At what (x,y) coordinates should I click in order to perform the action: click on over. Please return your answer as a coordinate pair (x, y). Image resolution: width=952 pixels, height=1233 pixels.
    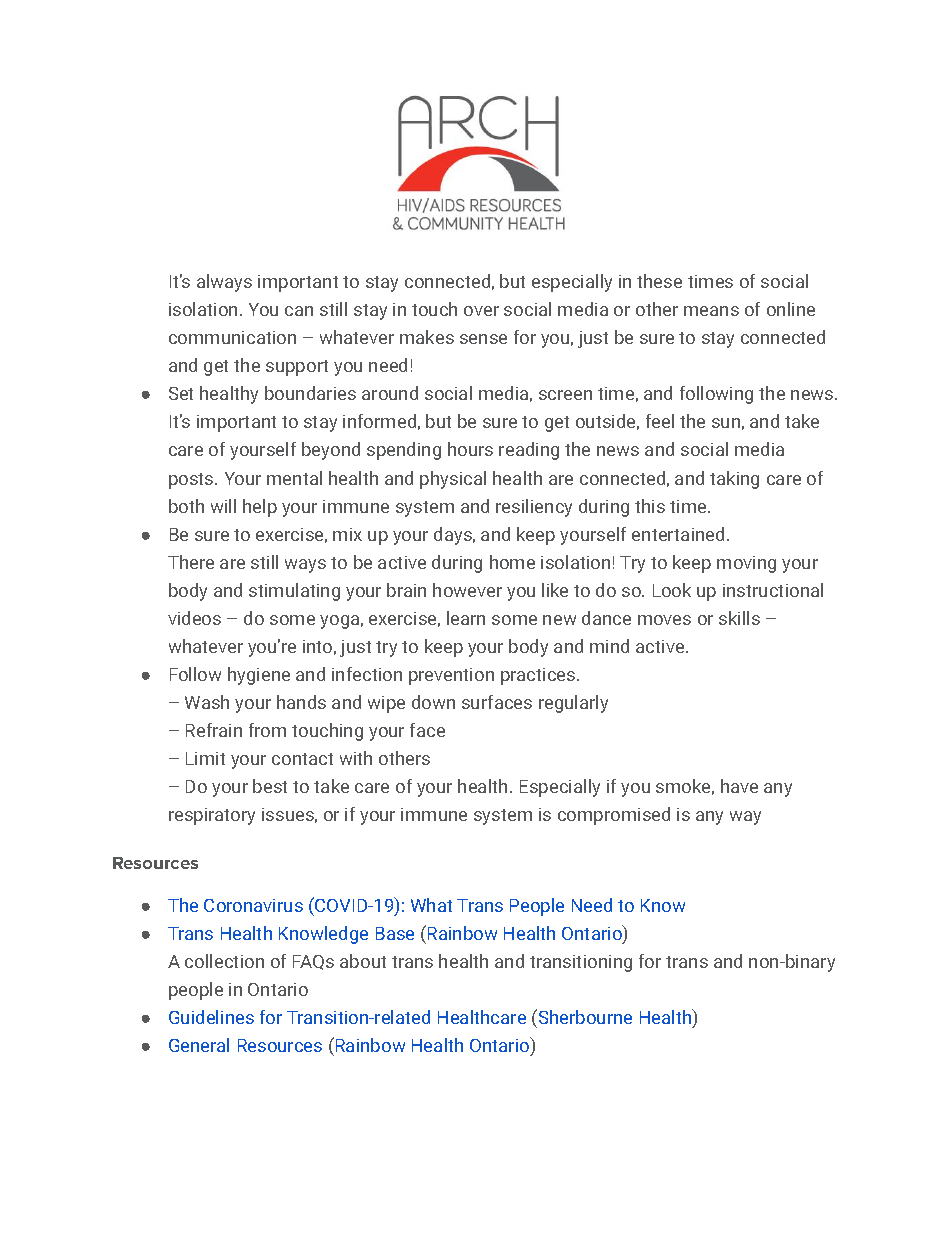
    Looking at the image, I should click on (481, 311).
